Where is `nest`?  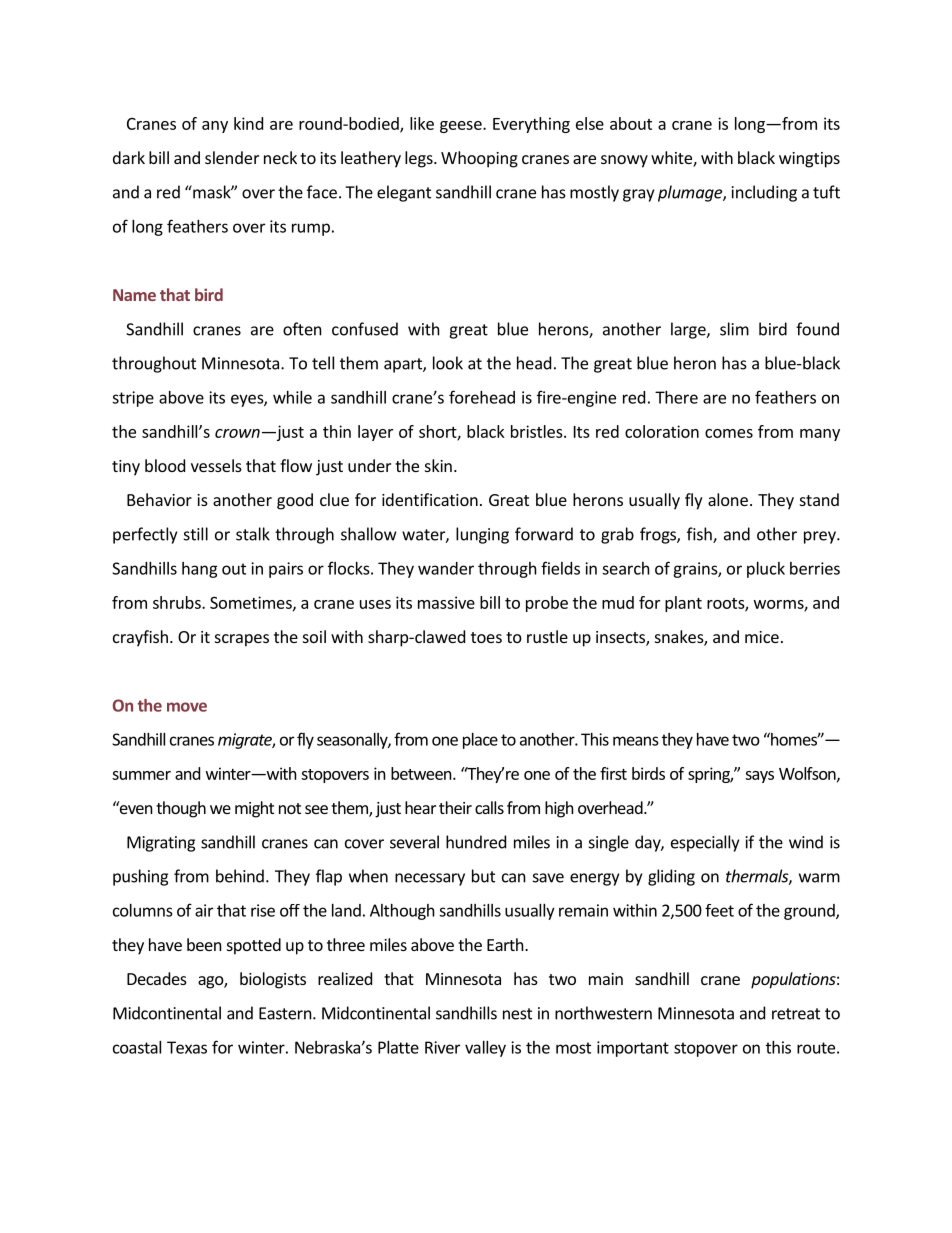
nest is located at coordinates (517, 1014).
